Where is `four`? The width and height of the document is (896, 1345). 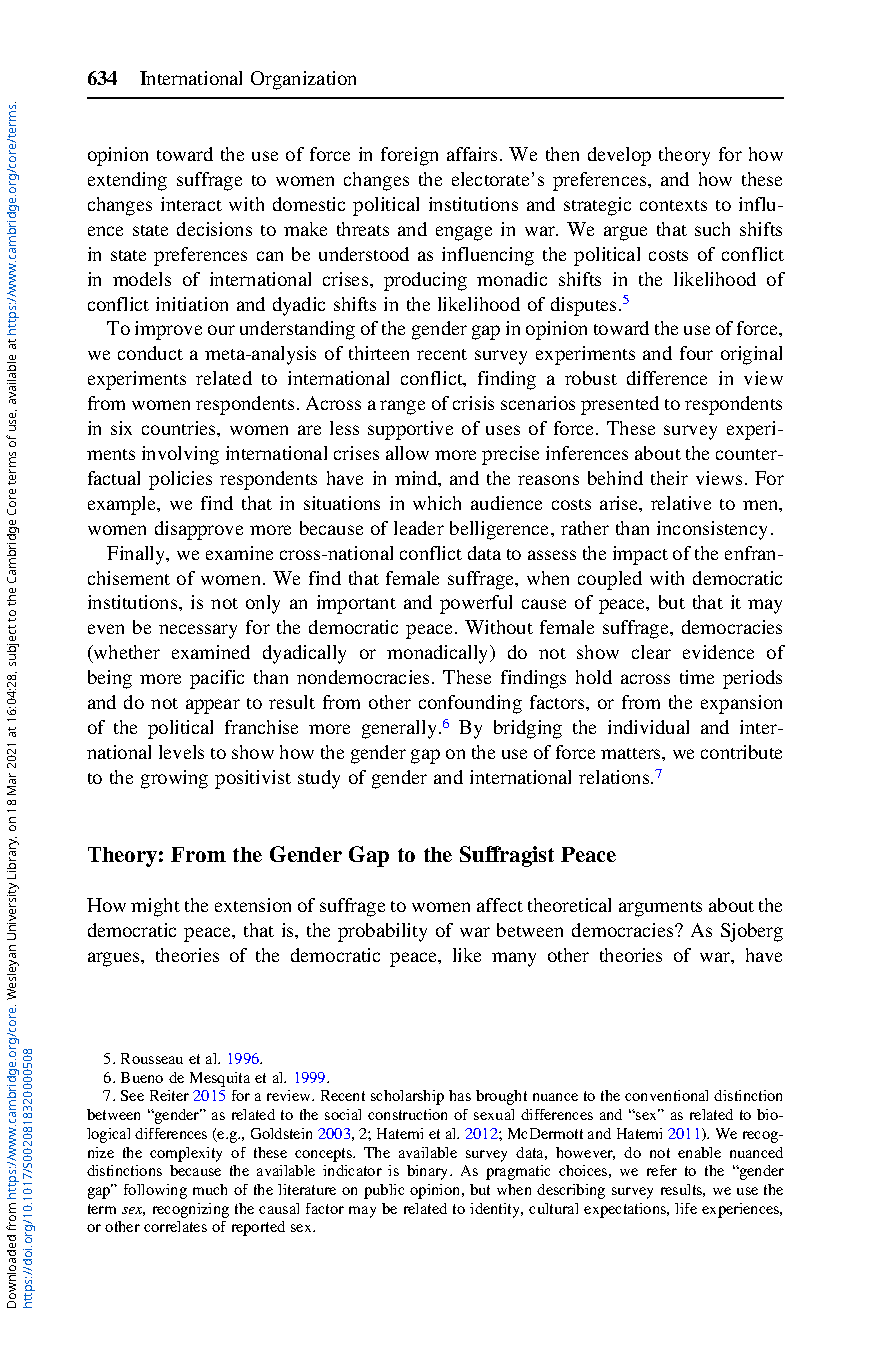 four is located at coordinates (696, 353).
